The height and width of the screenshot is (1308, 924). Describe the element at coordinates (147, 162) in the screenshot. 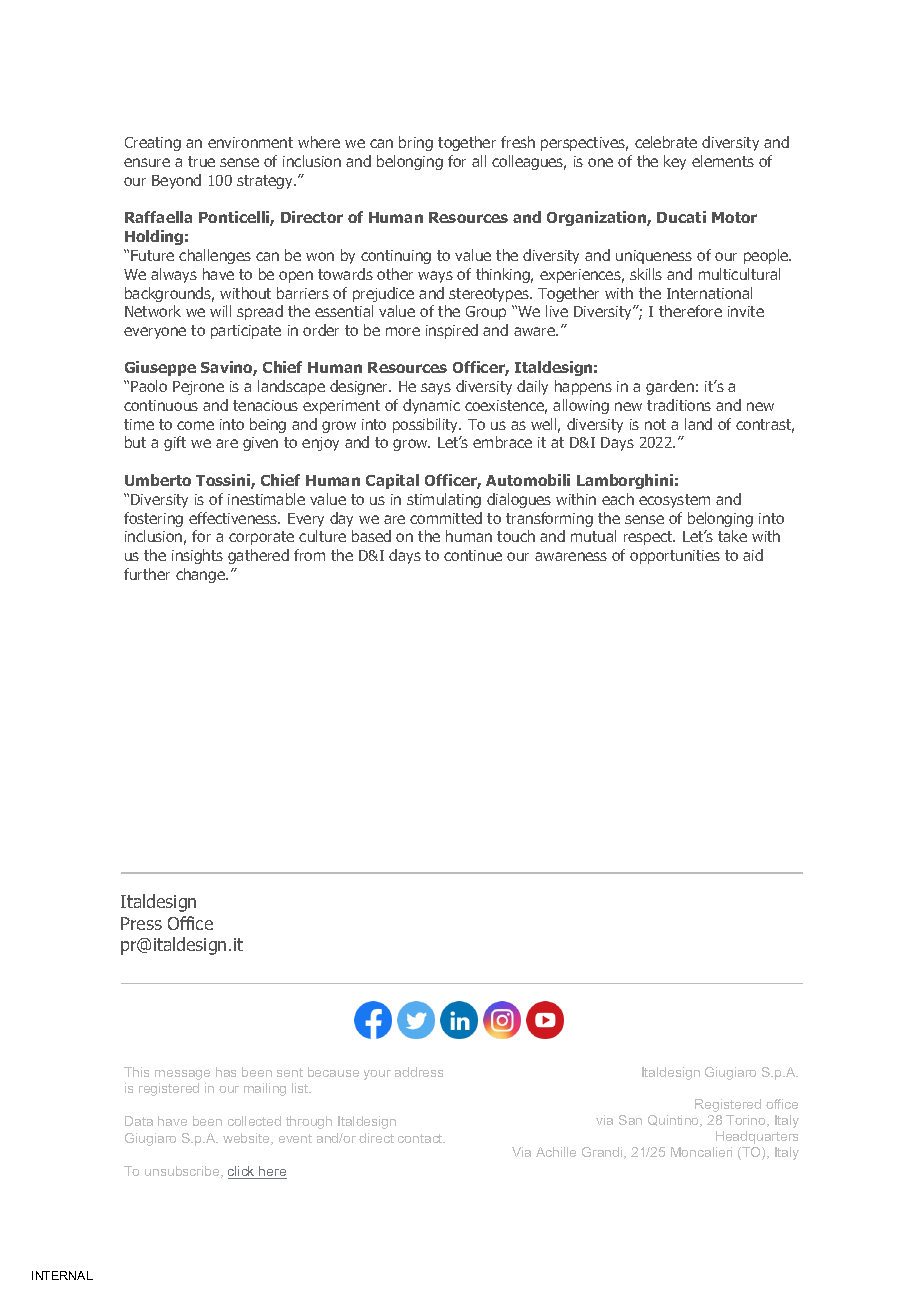

I see `ensure` at that location.
